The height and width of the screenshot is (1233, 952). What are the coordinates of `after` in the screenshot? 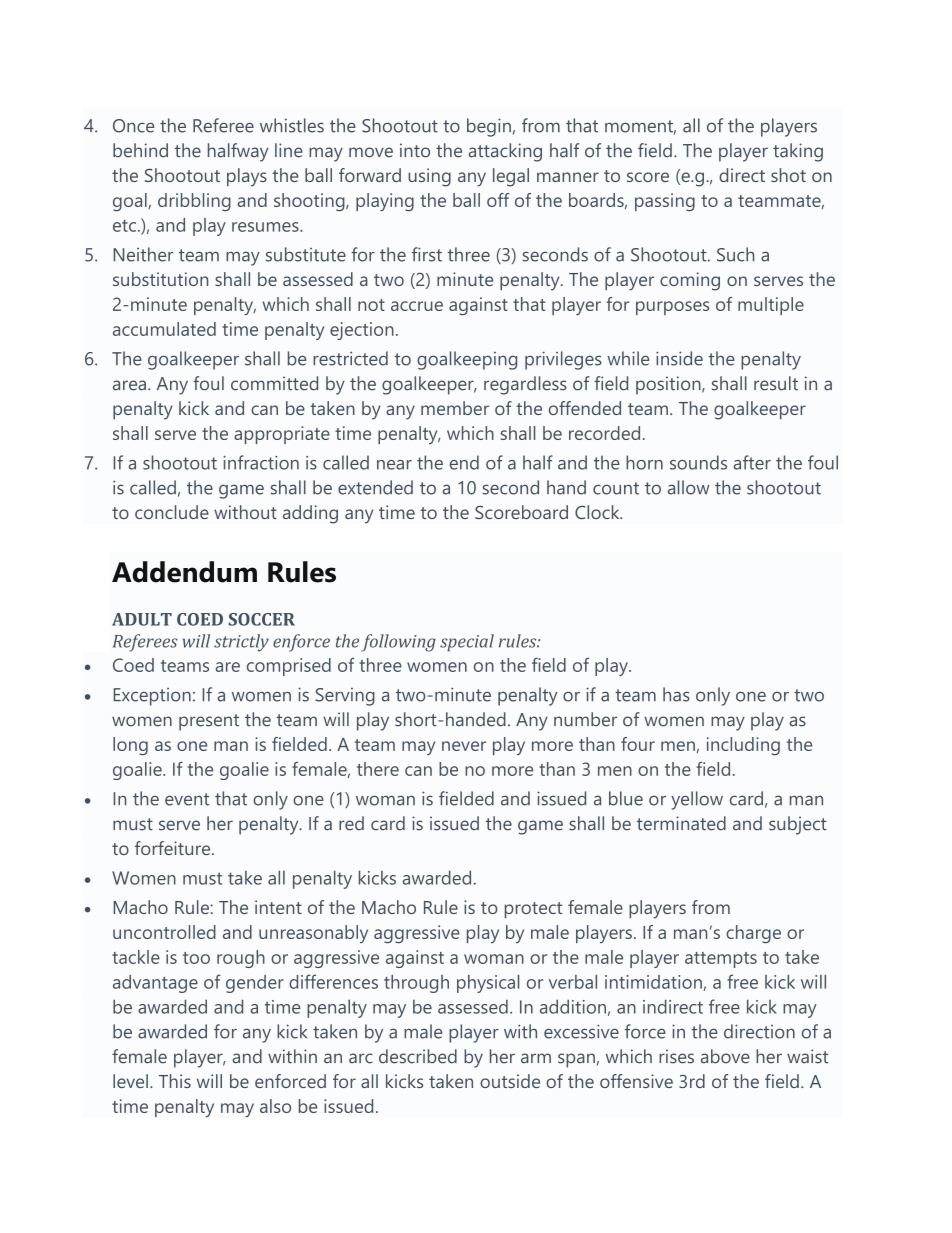 It's located at (752, 462).
